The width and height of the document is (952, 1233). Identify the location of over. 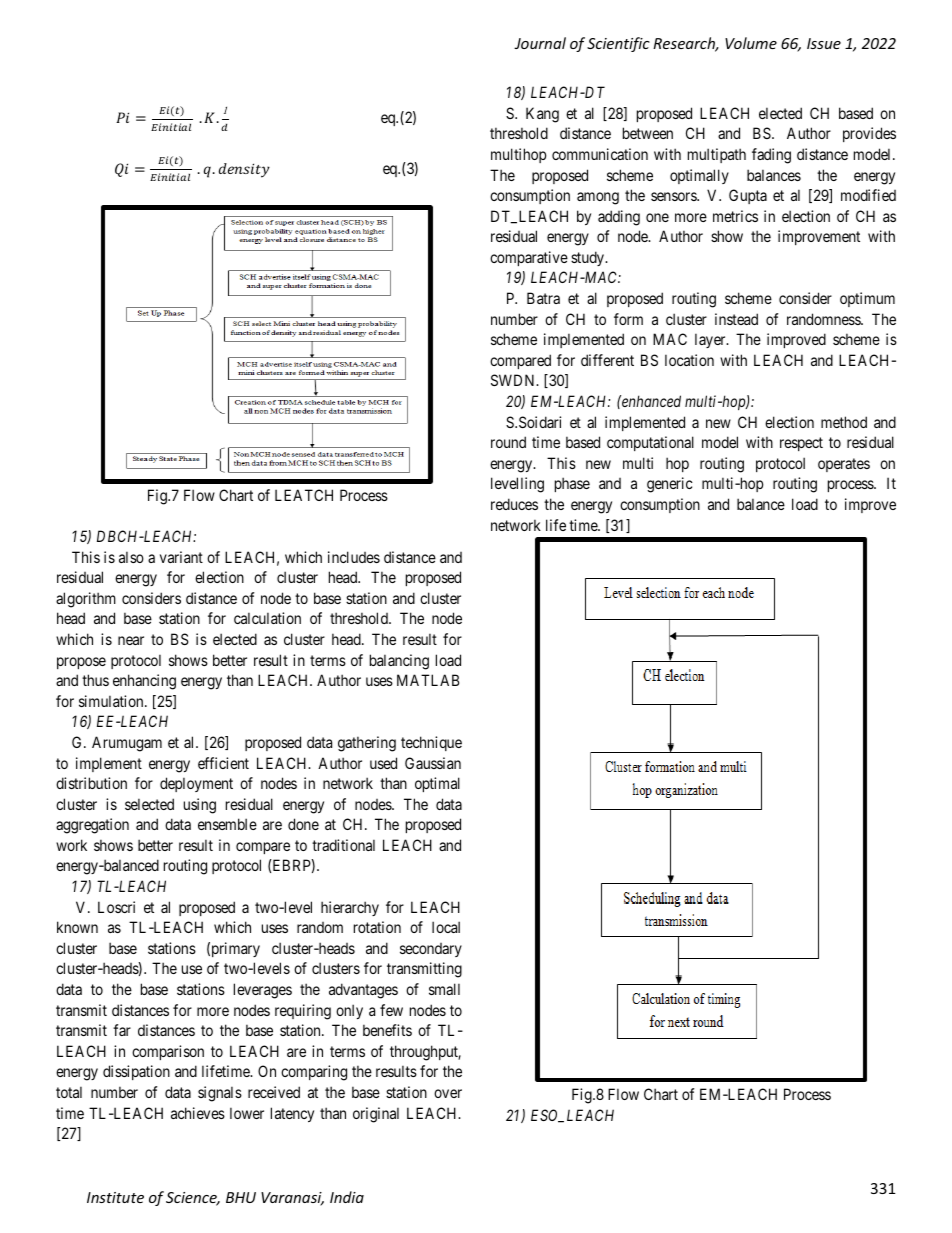
(448, 1093).
